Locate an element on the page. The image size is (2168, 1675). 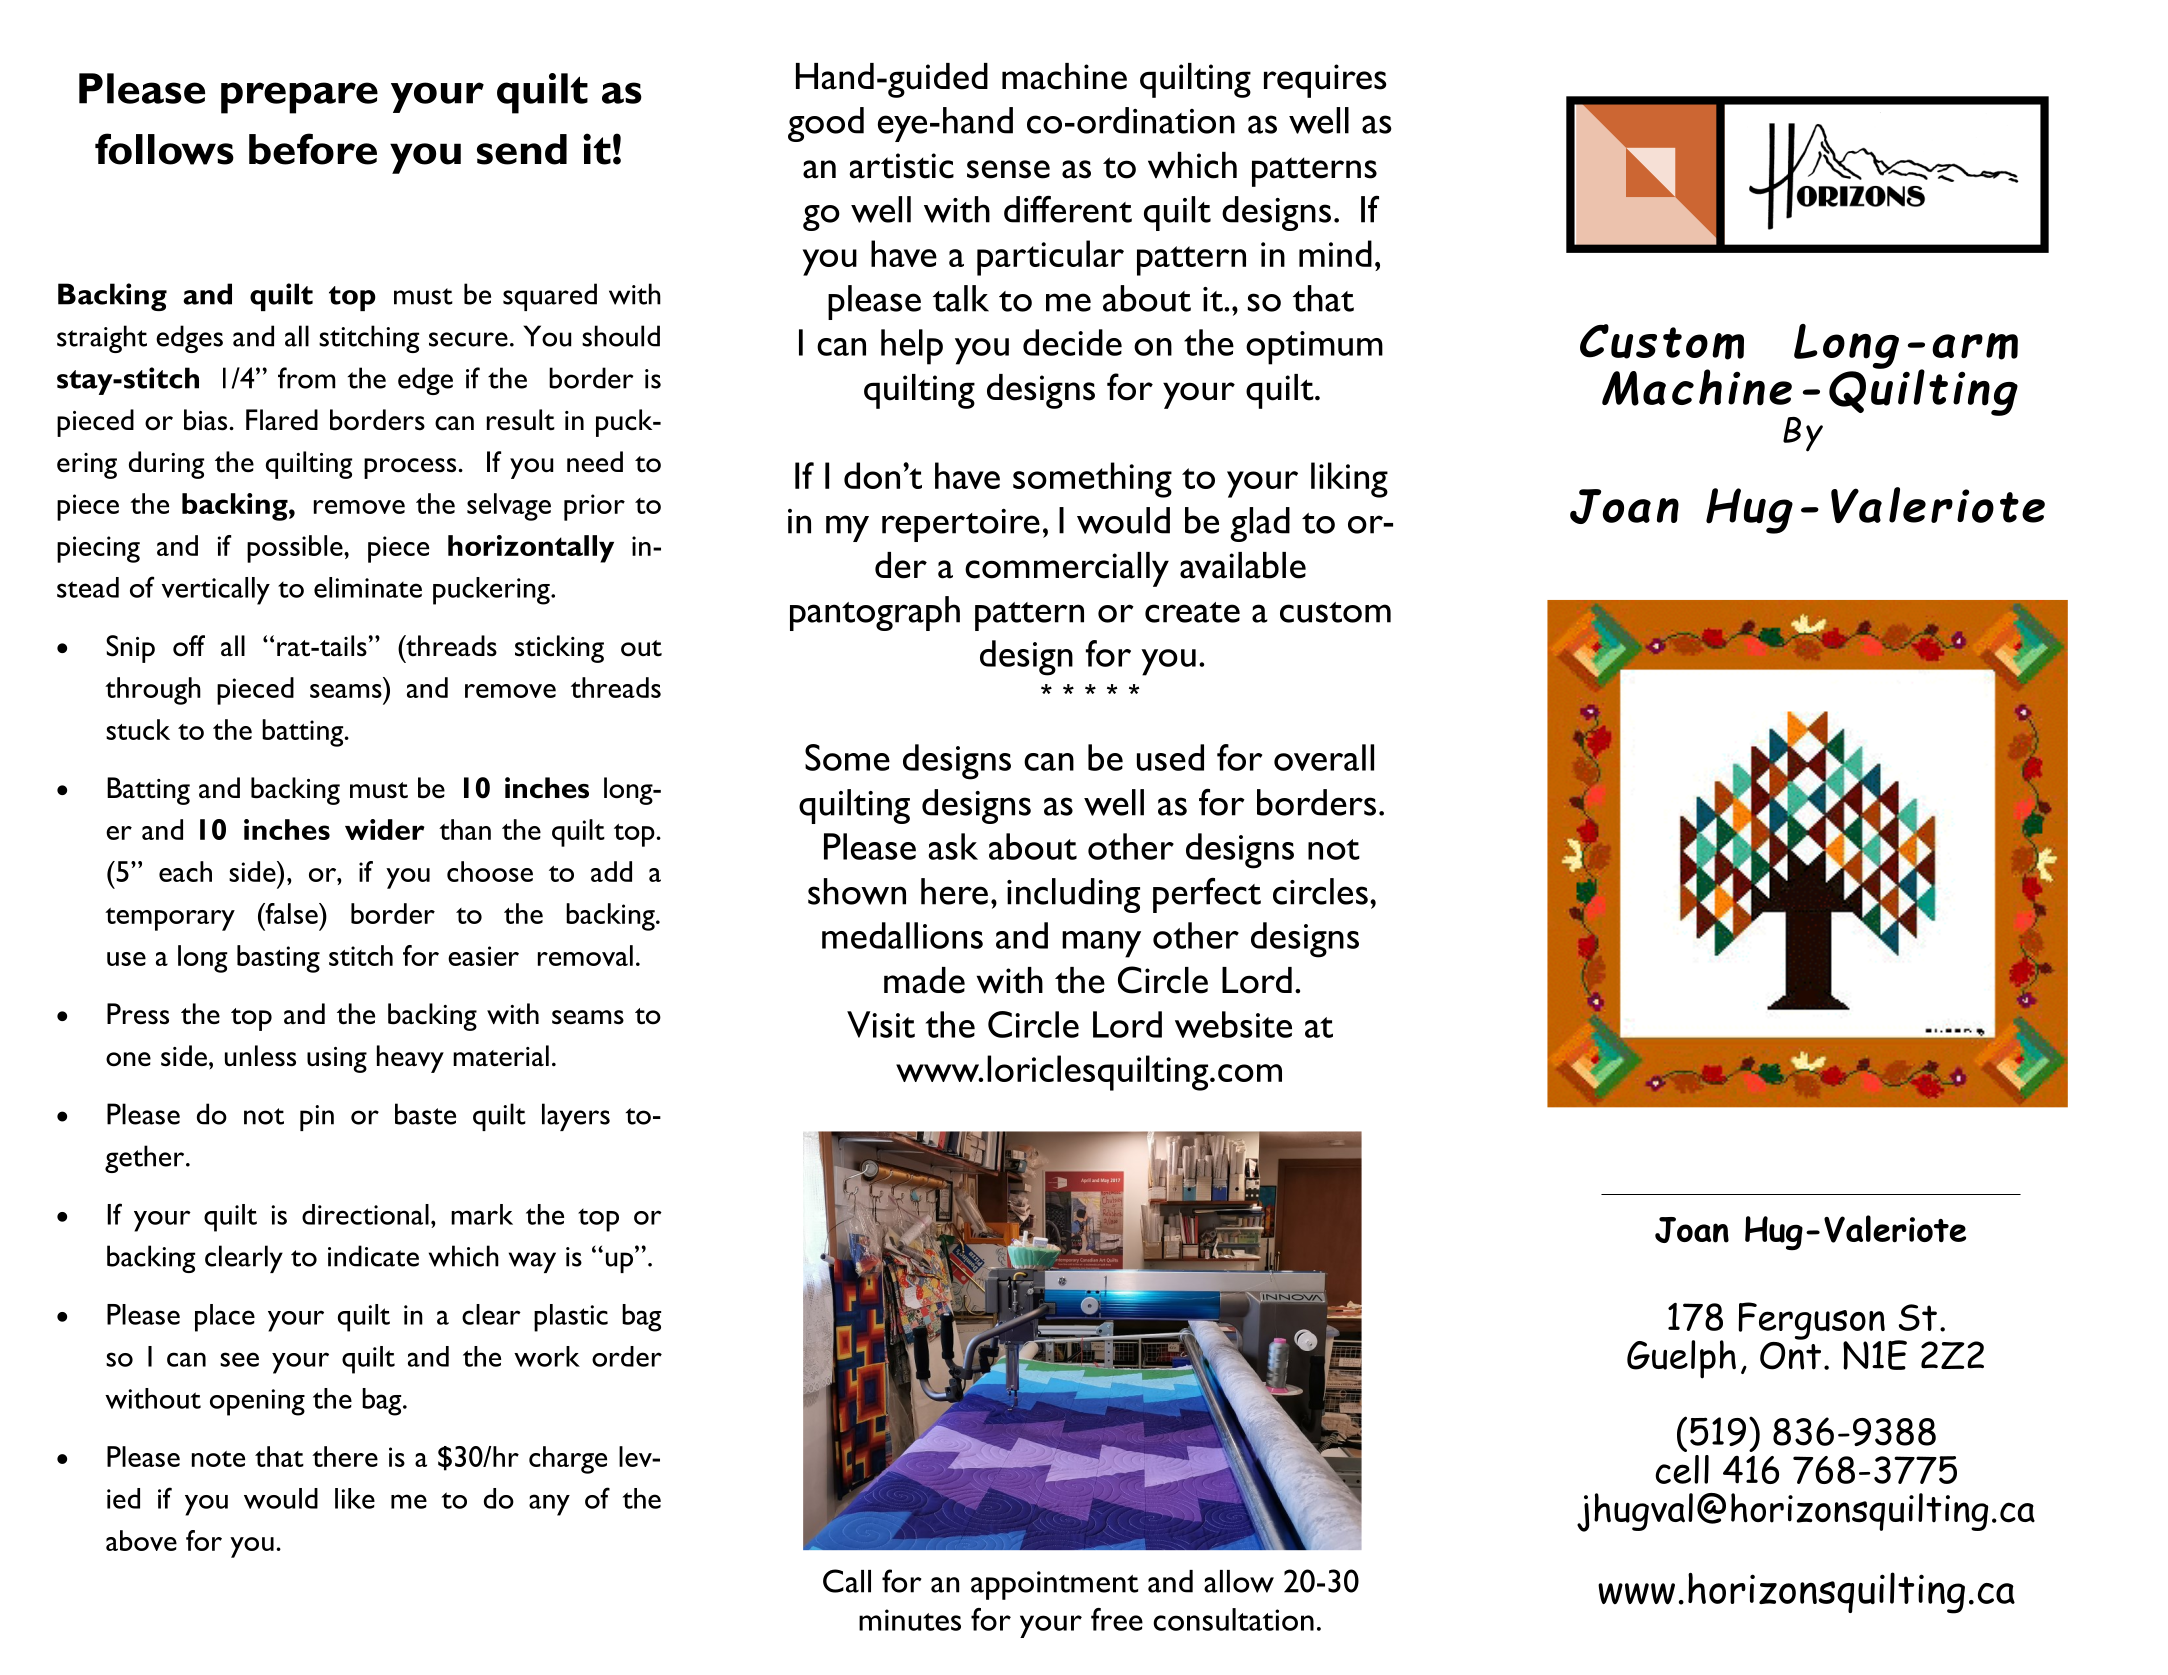
pin is located at coordinates (317, 1118).
